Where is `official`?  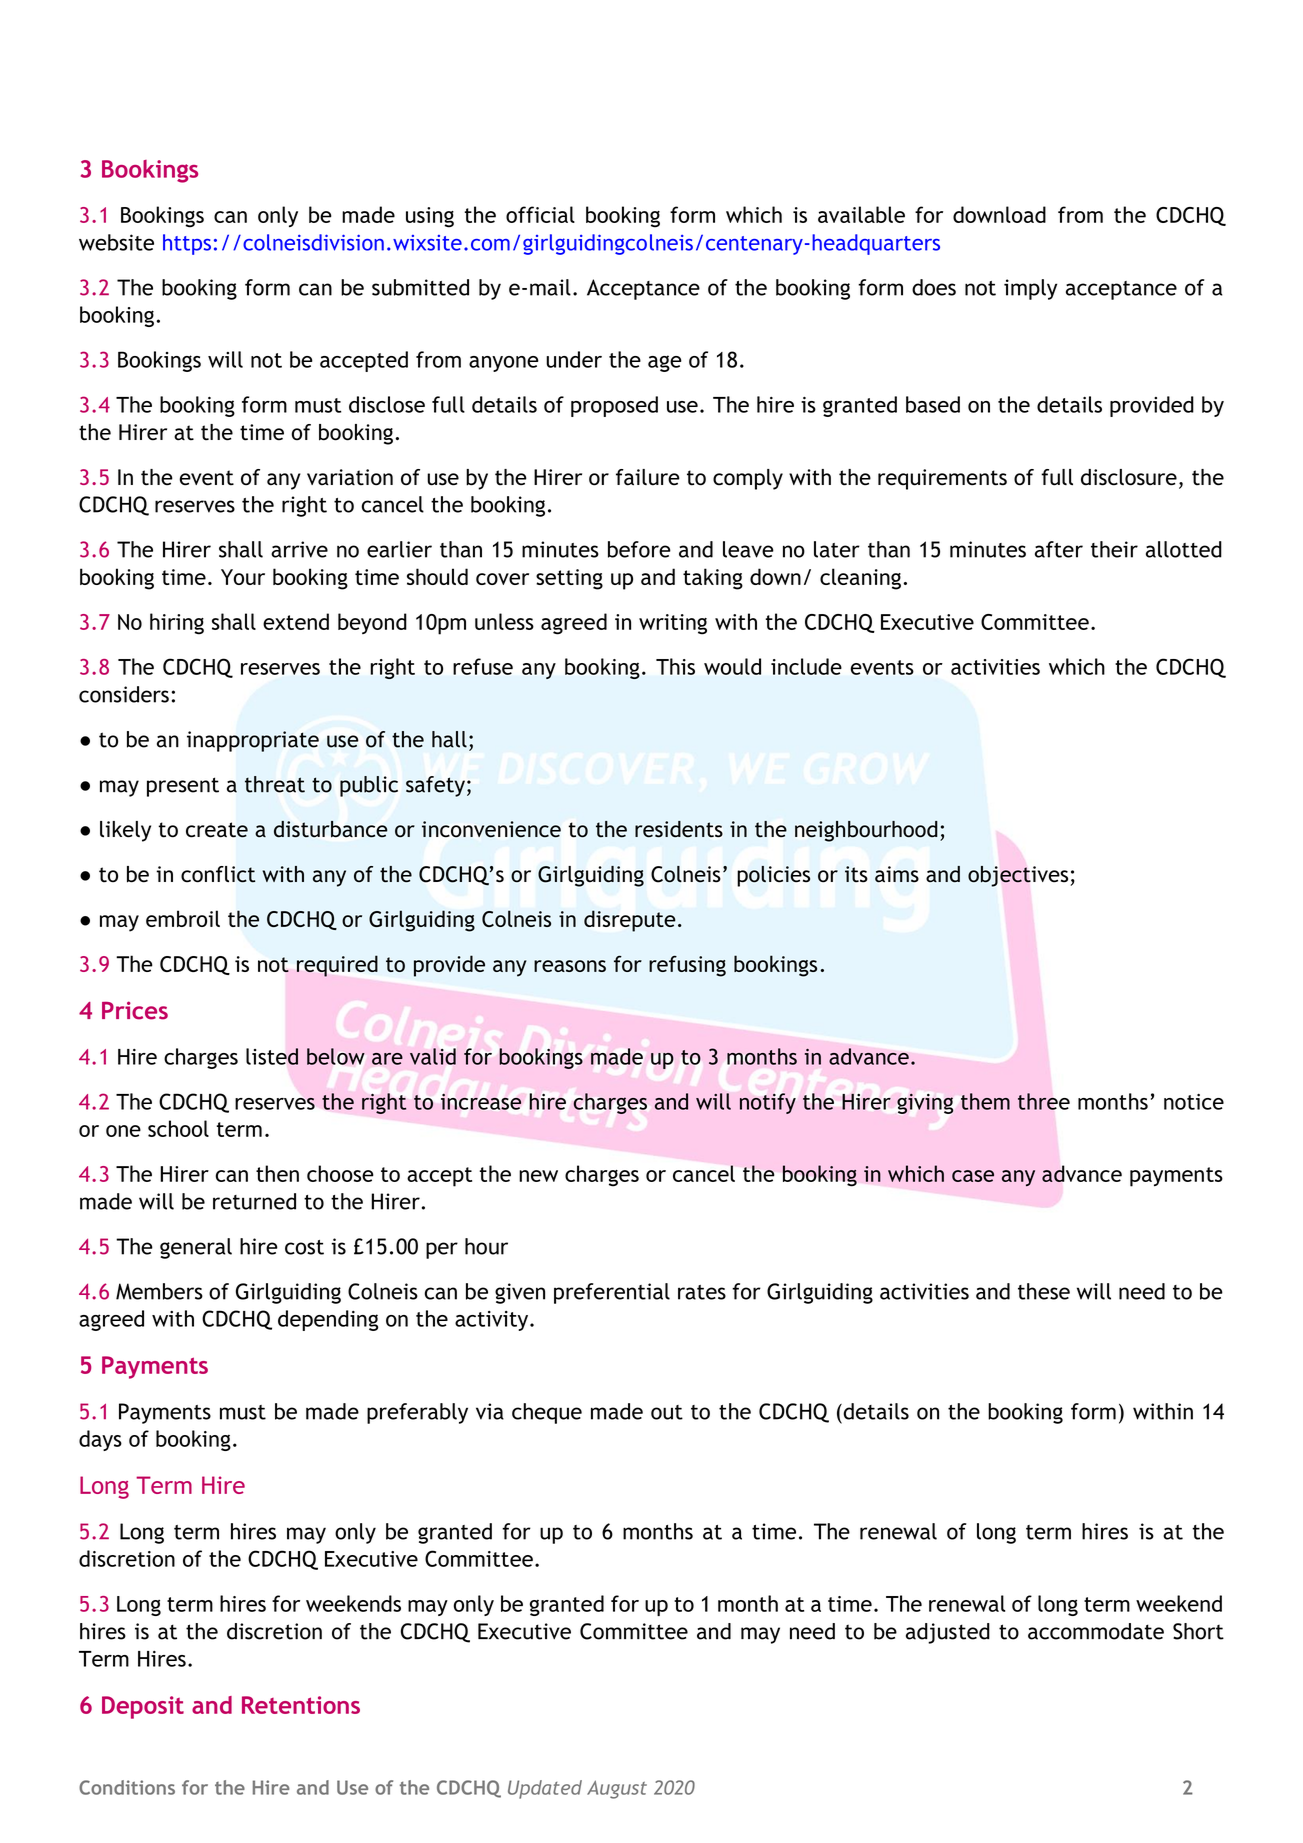 official is located at coordinates (540, 214).
